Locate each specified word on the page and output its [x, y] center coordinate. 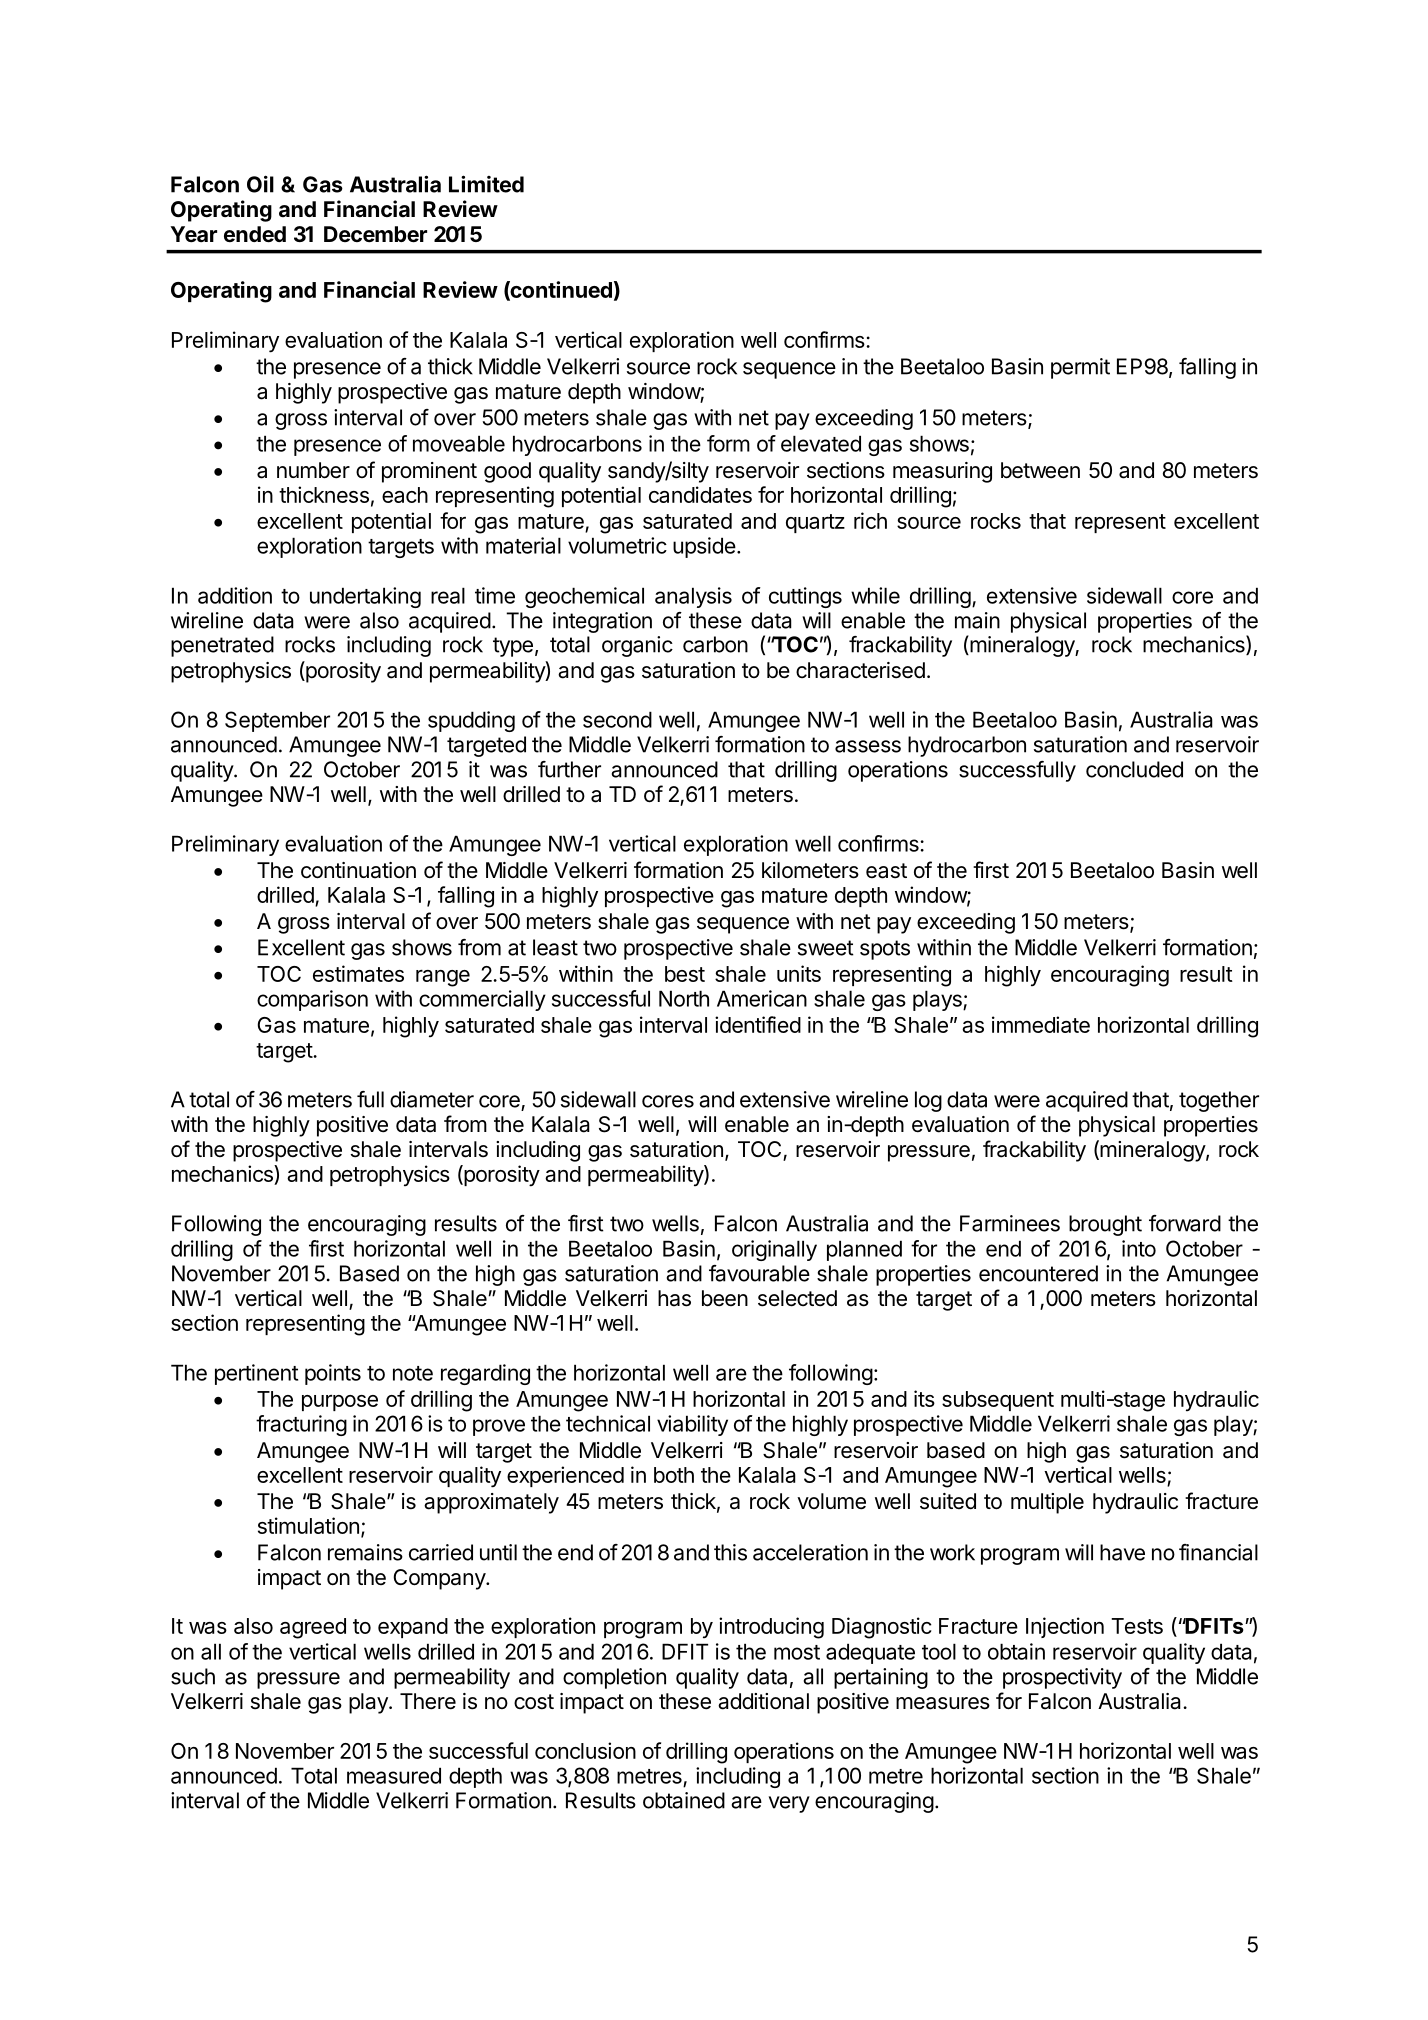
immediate [1041, 1024]
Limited [486, 184]
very [789, 1804]
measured [394, 1775]
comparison [312, 1000]
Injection [1065, 1627]
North [684, 998]
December [375, 234]
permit [1080, 368]
